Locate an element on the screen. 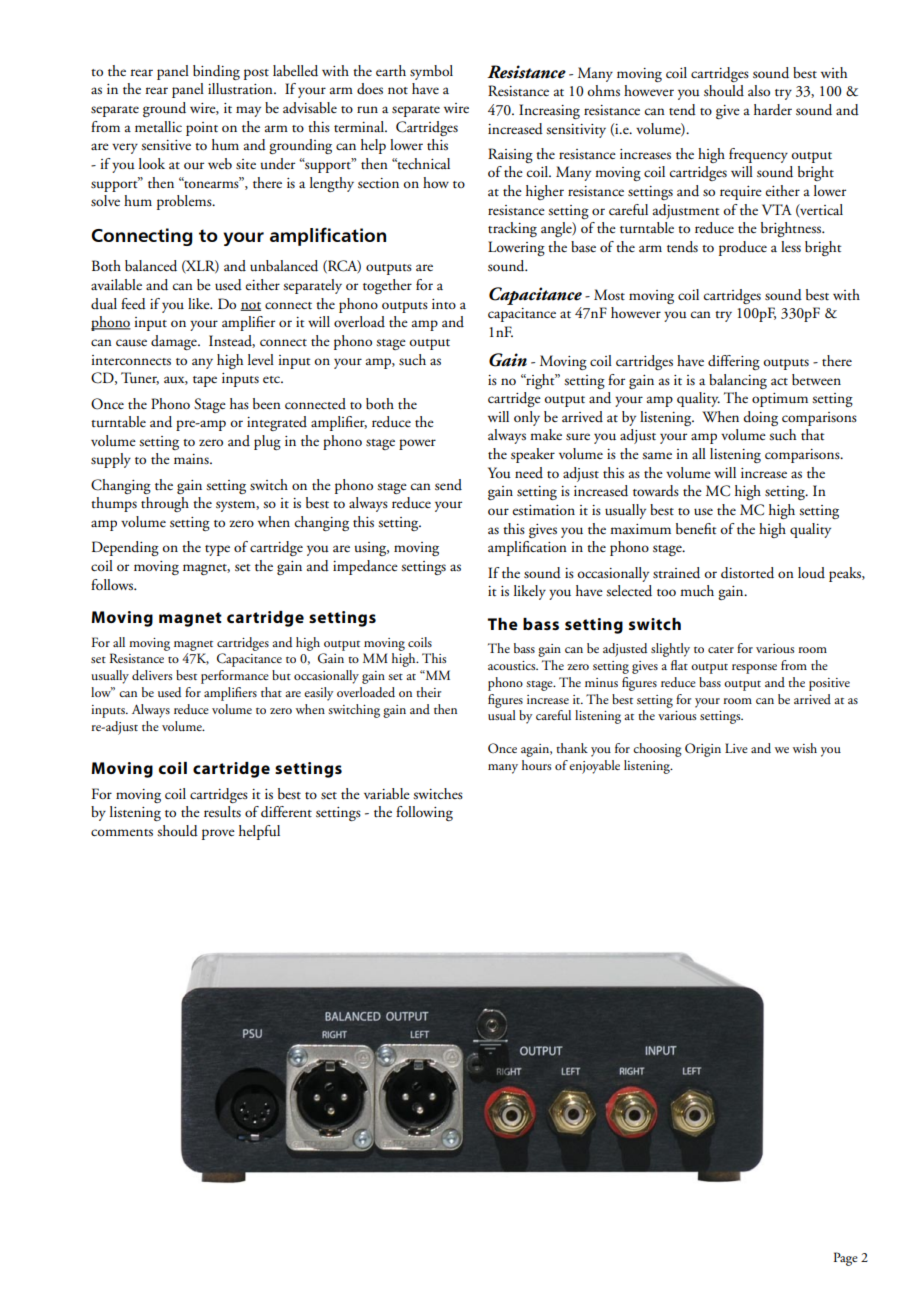  prove is located at coordinates (218, 834).
